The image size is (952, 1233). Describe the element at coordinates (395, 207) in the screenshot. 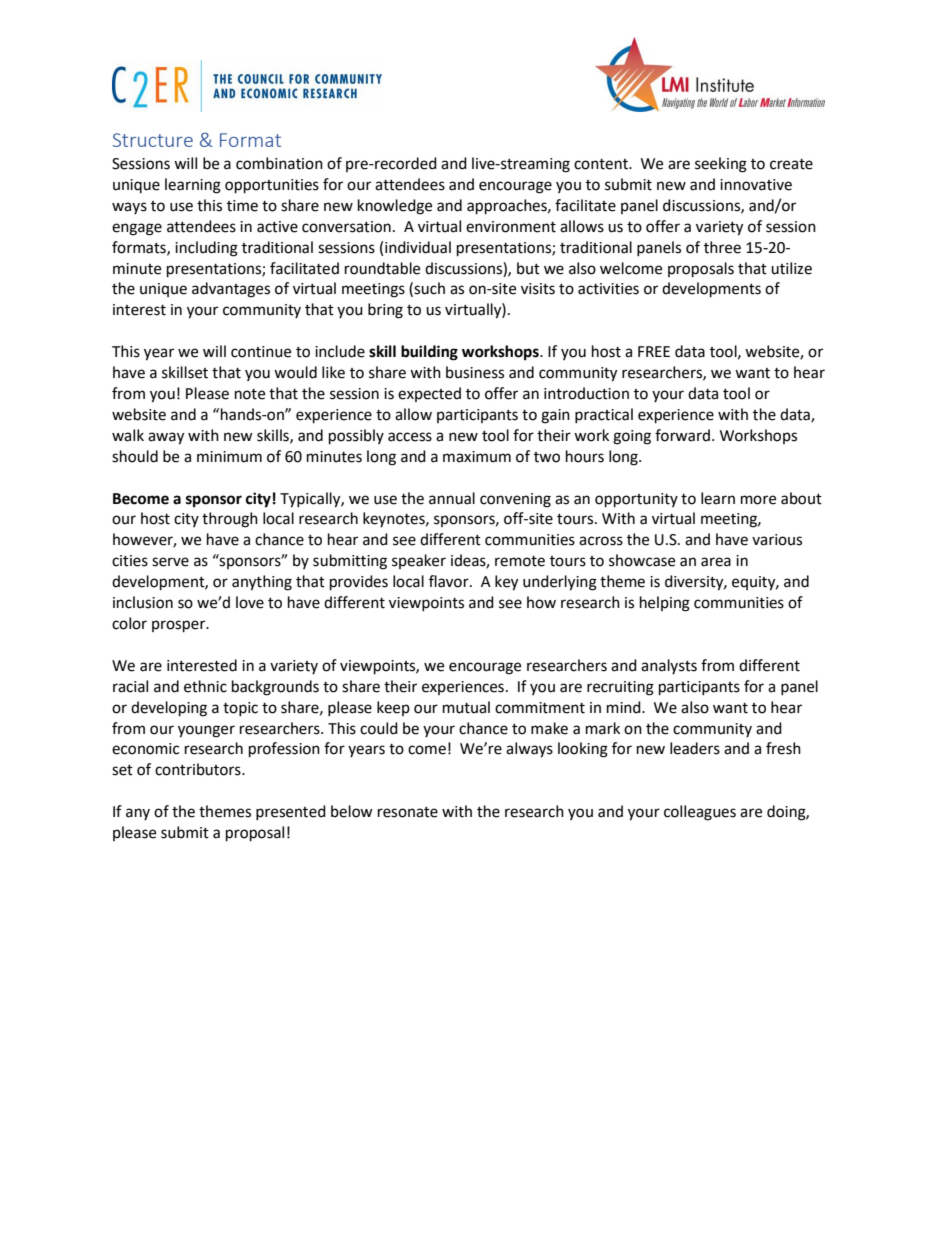

I see `knowledge` at that location.
